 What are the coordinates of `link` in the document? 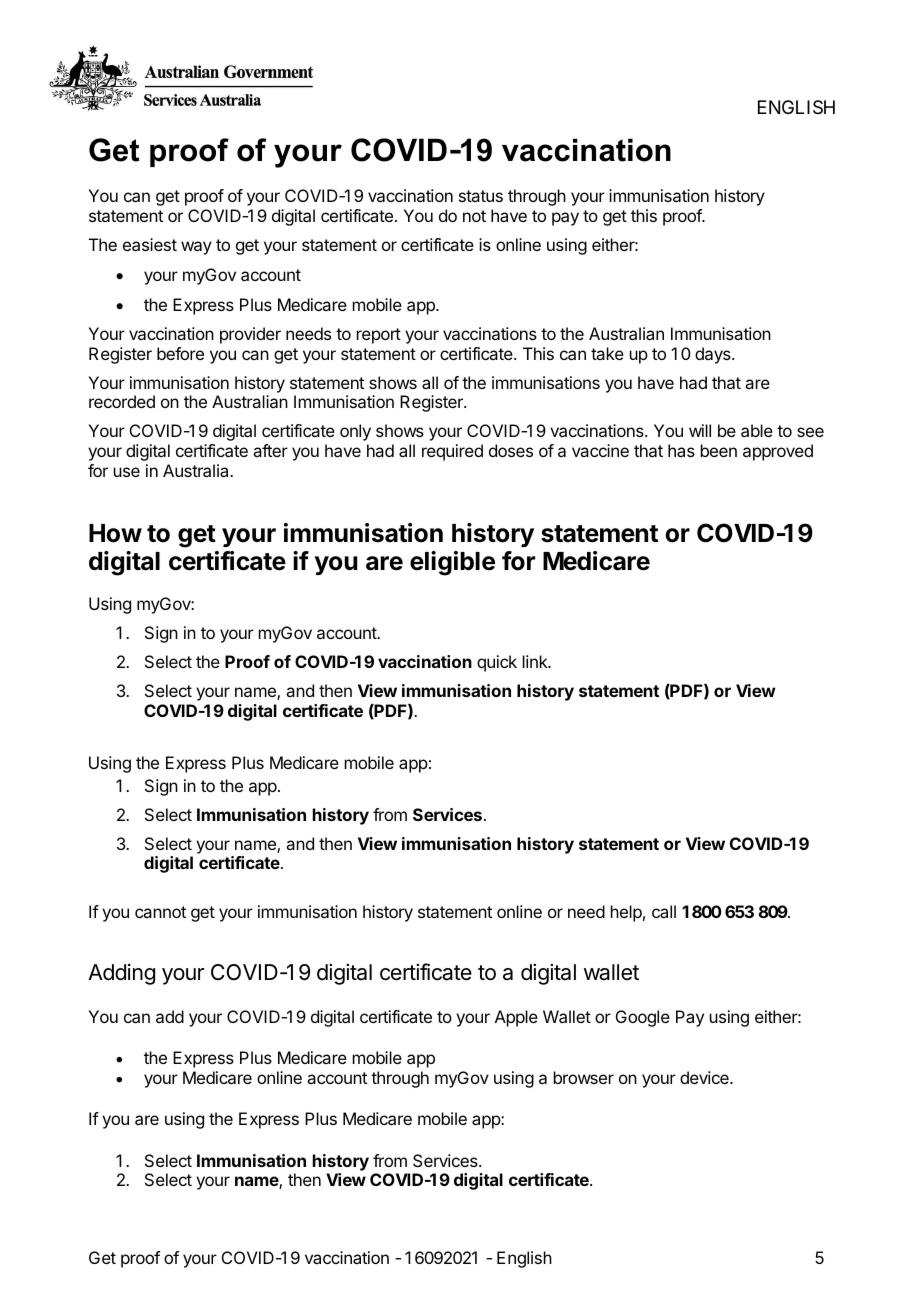 It's located at (536, 661).
